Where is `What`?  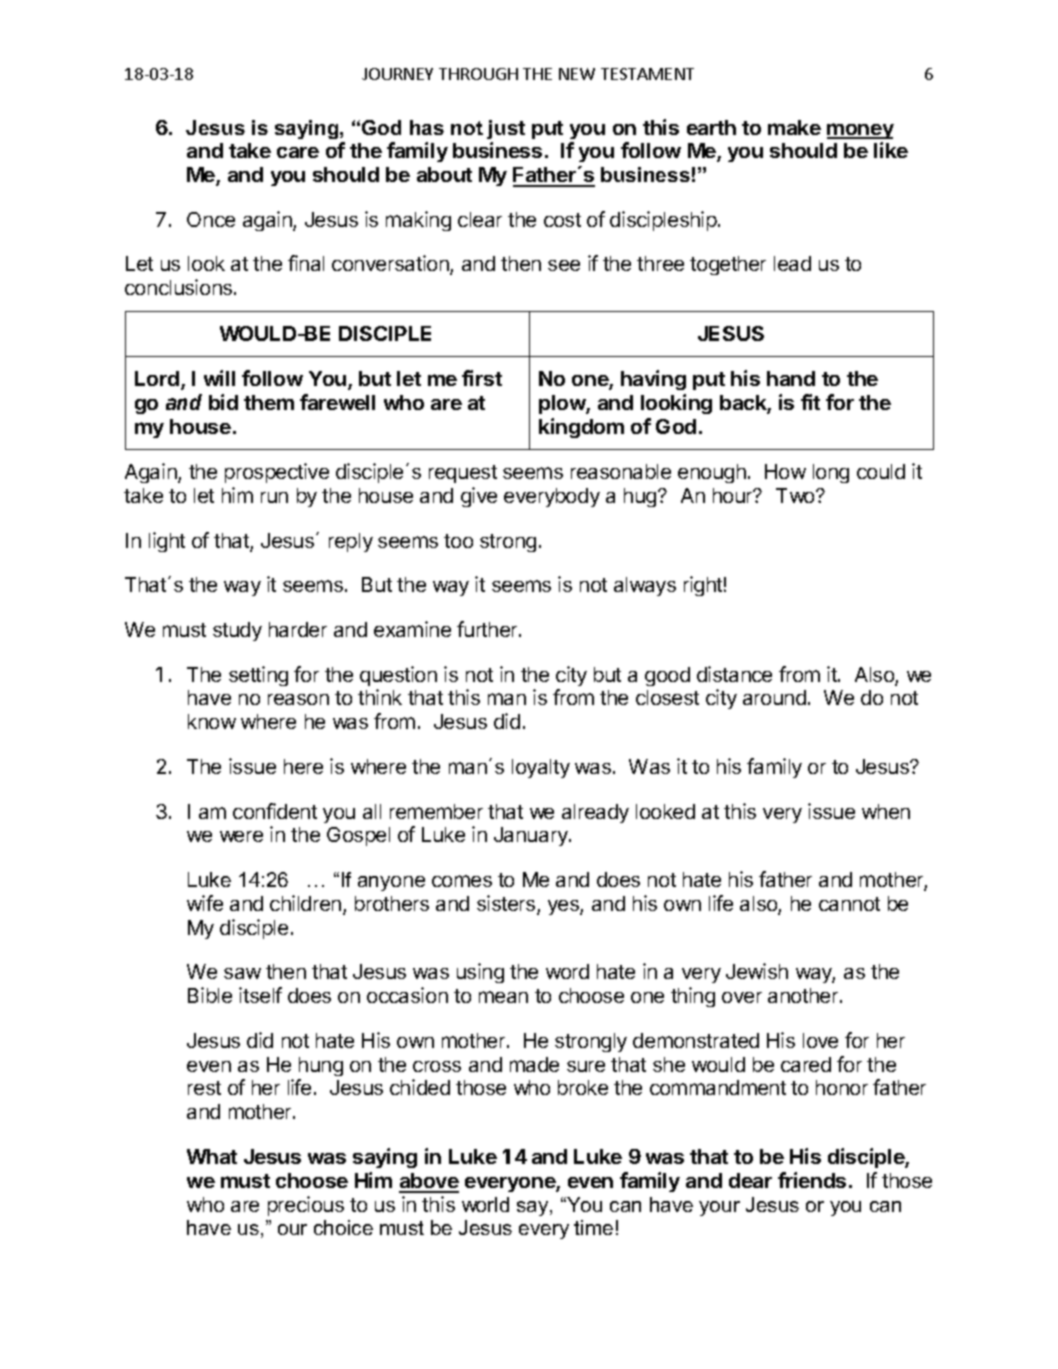
What is located at coordinates (212, 1156).
